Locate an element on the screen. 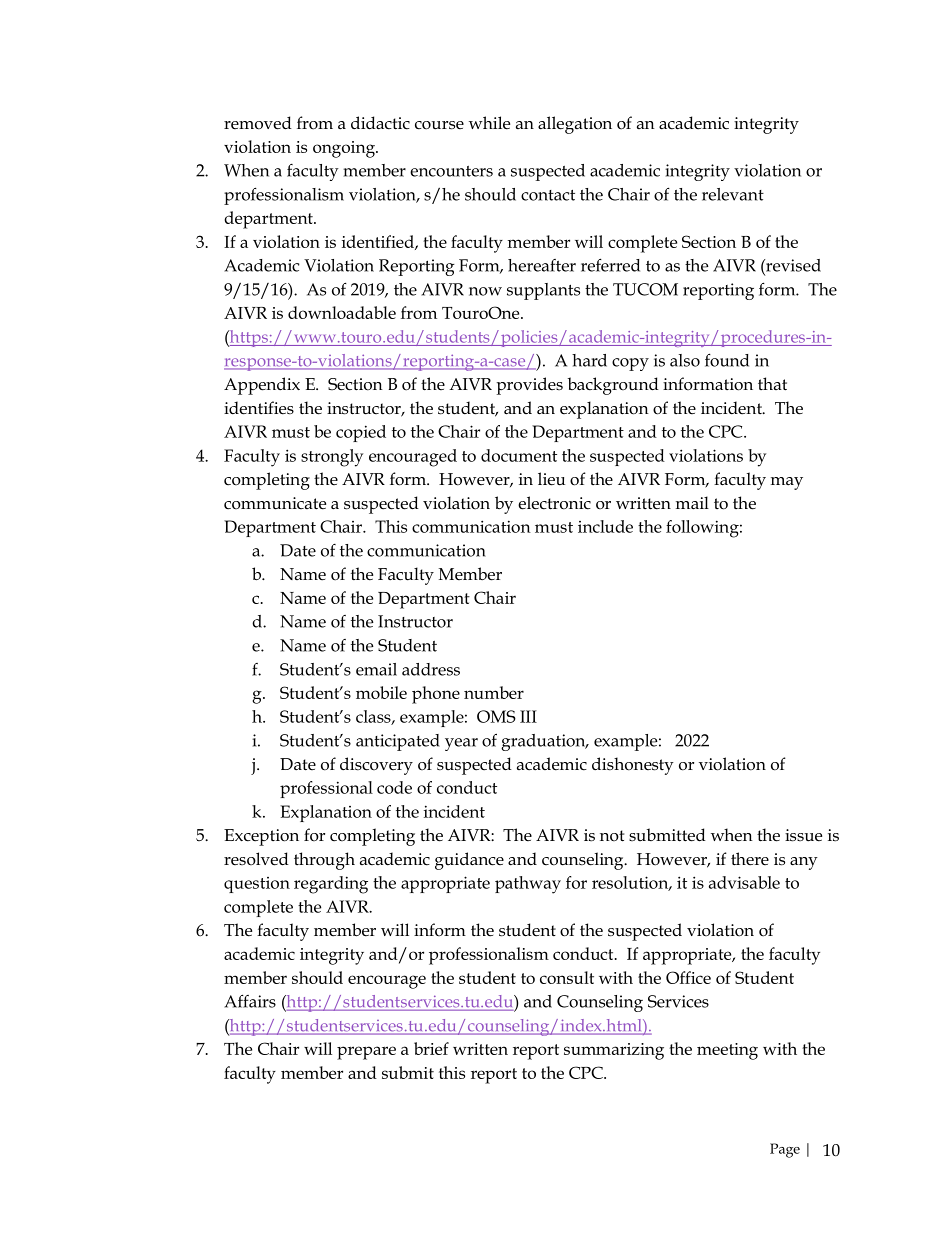 This screenshot has width=952, height=1233. mobile is located at coordinates (381, 692).
